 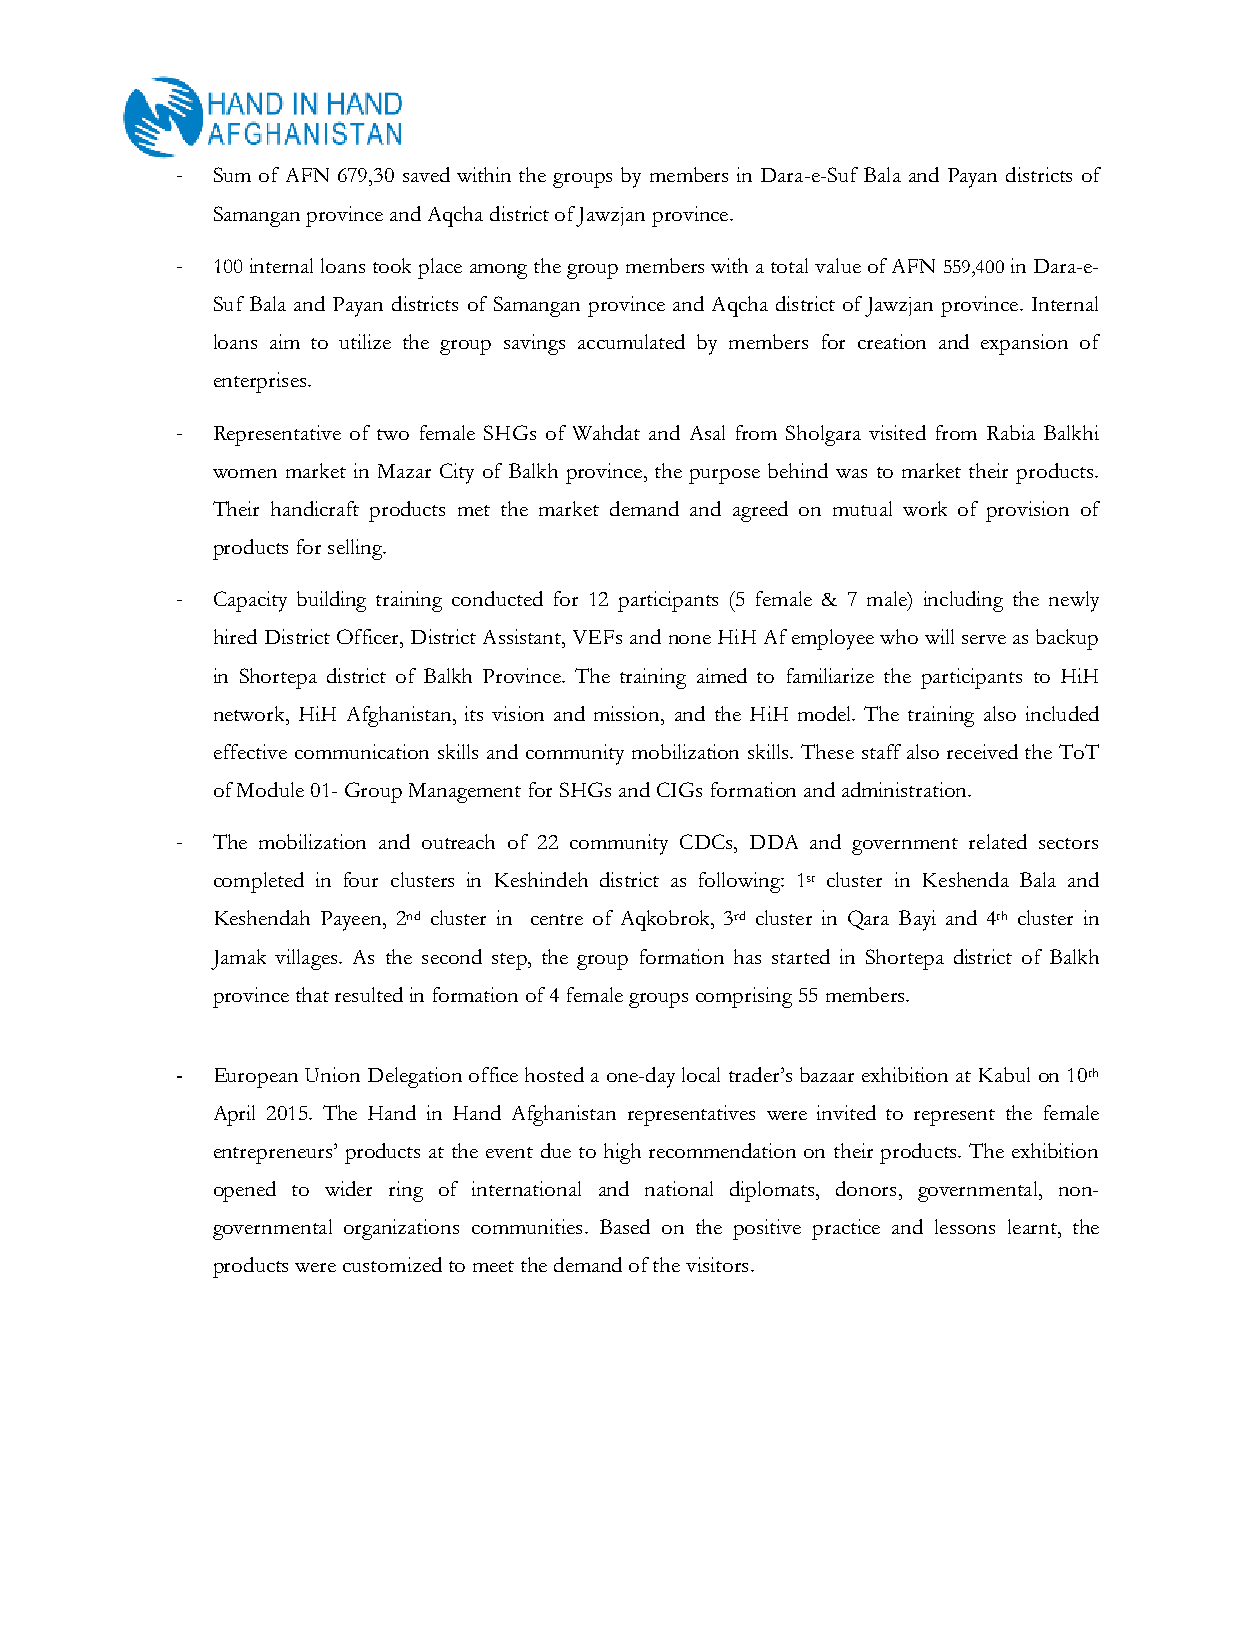 I want to click on Based, so click(x=625, y=1226).
